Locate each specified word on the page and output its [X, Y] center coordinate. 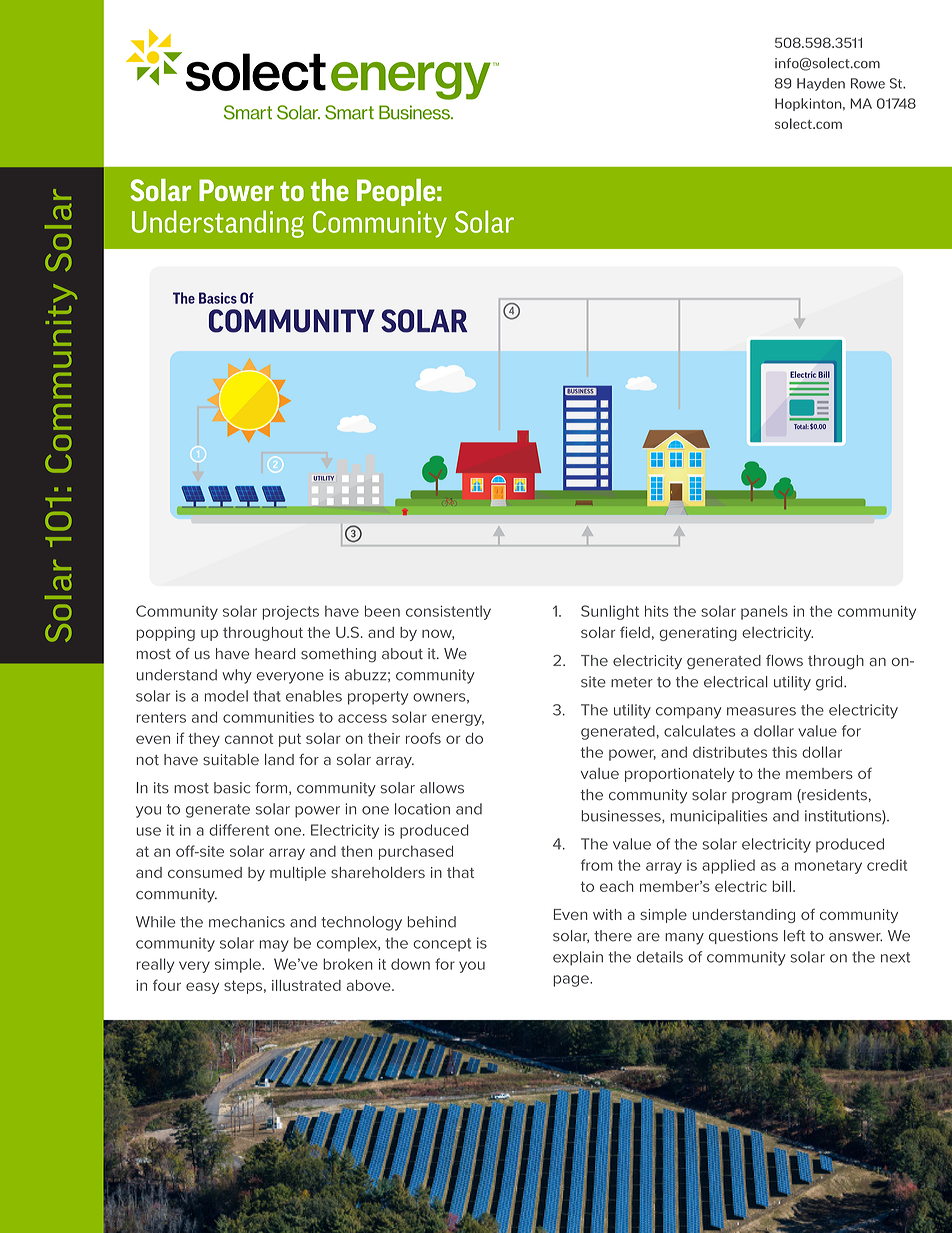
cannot [249, 738]
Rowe [868, 83]
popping [166, 634]
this [784, 752]
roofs [423, 738]
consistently [448, 612]
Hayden [821, 84]
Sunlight [610, 612]
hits [657, 611]
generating [698, 634]
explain [578, 958]
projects [291, 613]
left [794, 936]
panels [764, 612]
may [274, 946]
